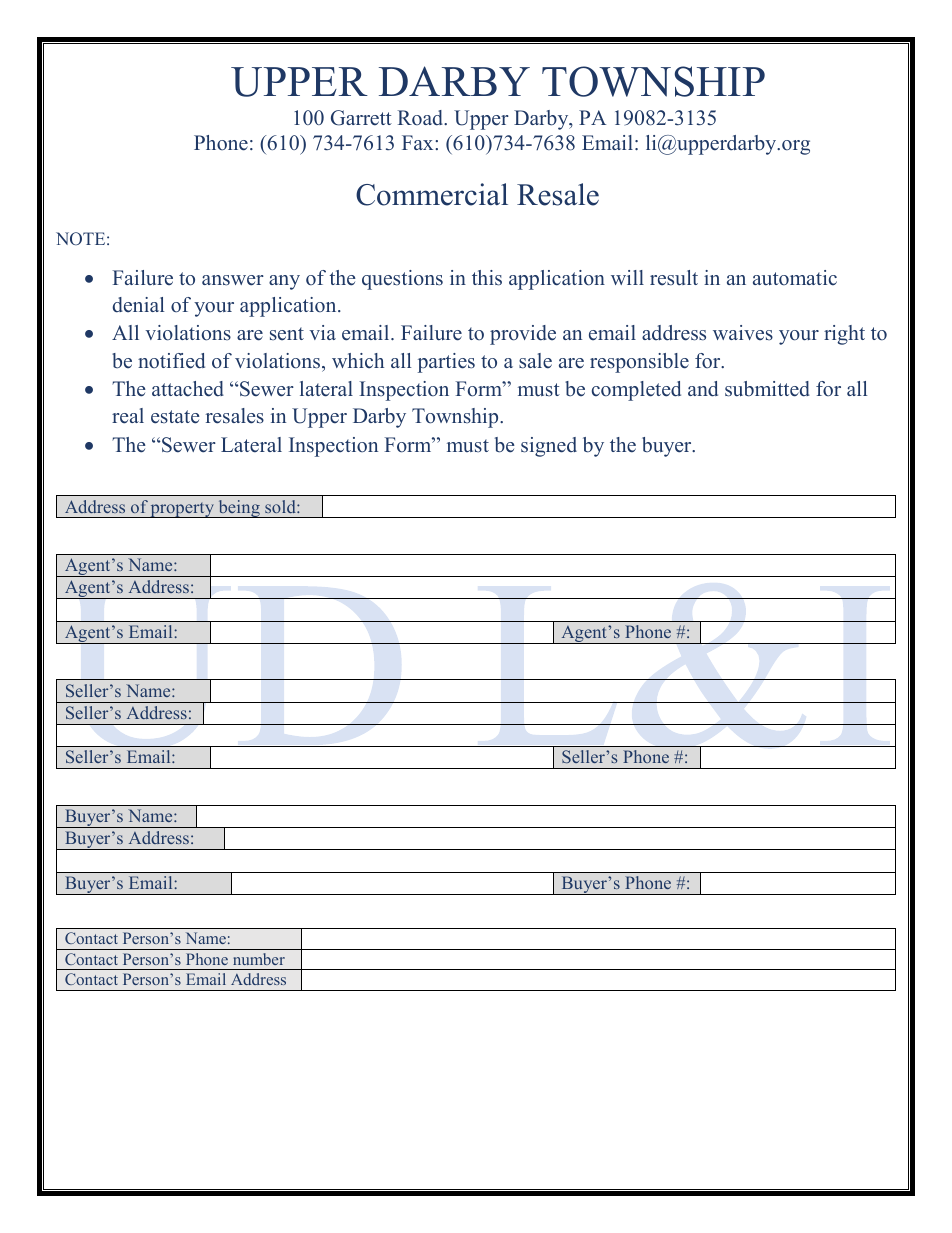 This image has height=1233, width=952. I want to click on Road, so click(422, 118).
